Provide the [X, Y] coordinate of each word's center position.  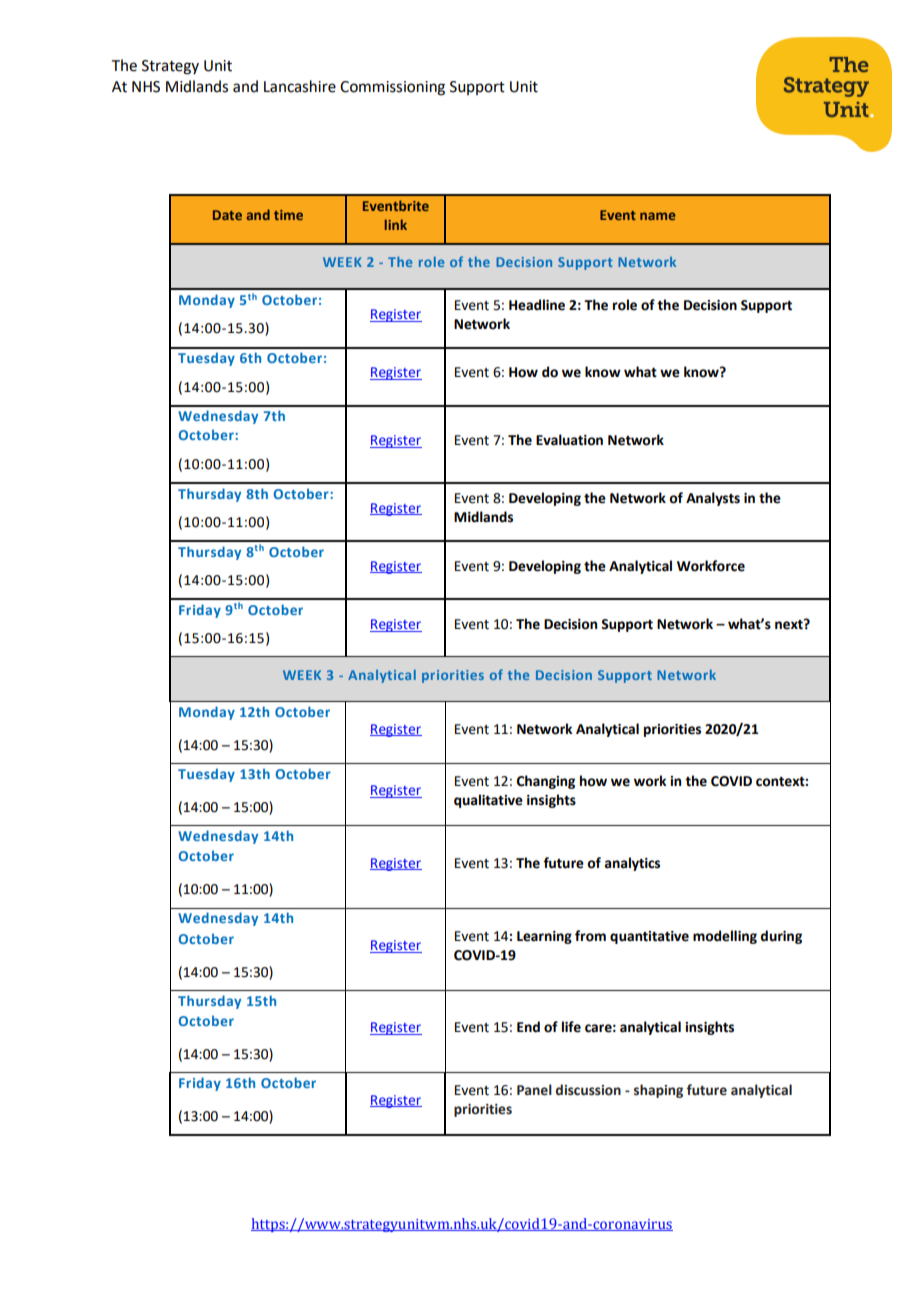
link [396, 224]
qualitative [488, 801]
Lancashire [300, 86]
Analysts [713, 499]
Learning [544, 937]
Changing [546, 782]
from [590, 936]
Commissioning [392, 88]
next [790, 624]
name [658, 216]
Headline [537, 305]
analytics [632, 864]
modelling [725, 937]
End [528, 1027]
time [288, 215]
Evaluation [569, 440]
